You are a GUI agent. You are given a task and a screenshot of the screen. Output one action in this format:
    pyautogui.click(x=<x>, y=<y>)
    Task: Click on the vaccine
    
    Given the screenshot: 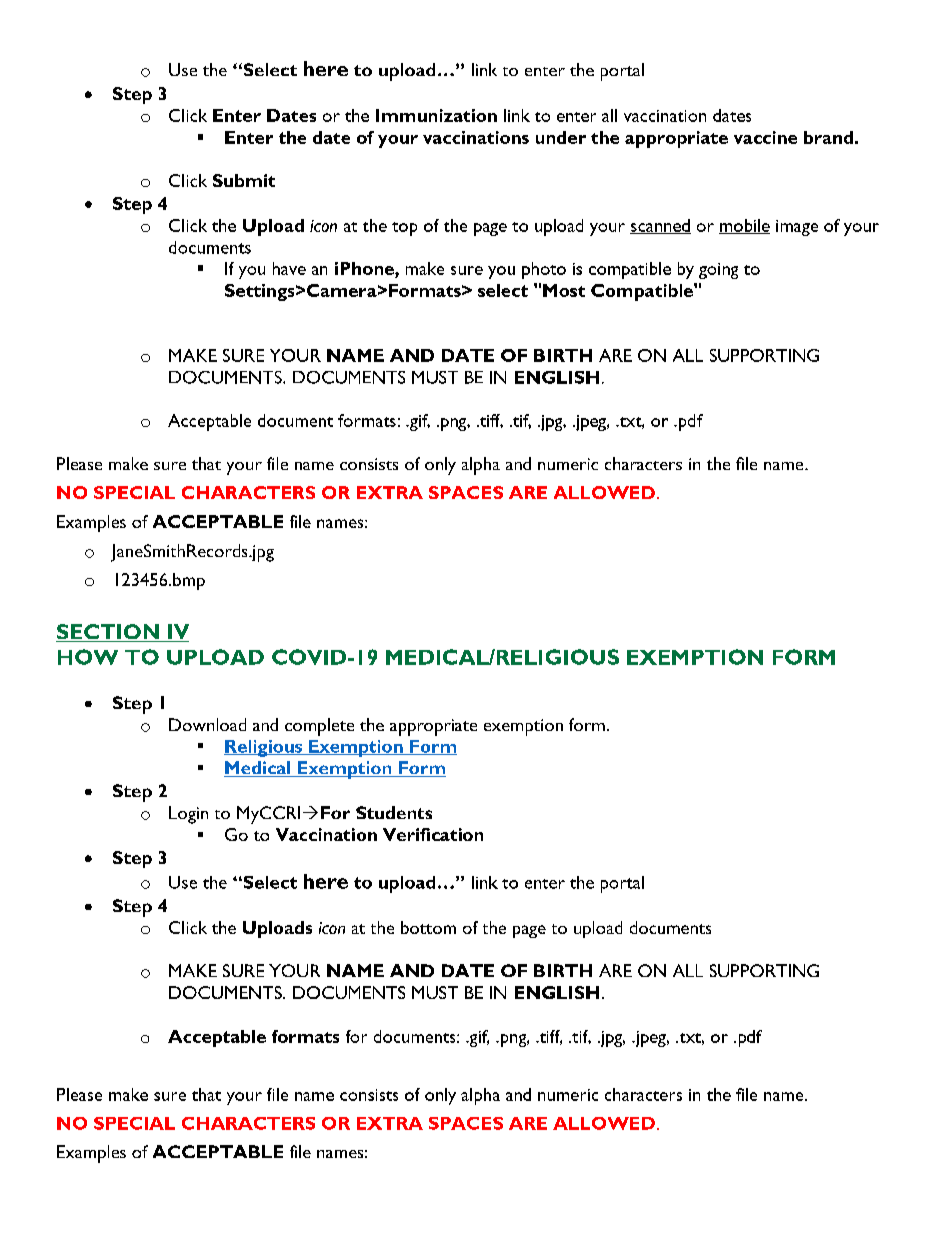 What is the action you would take?
    pyautogui.click(x=765, y=137)
